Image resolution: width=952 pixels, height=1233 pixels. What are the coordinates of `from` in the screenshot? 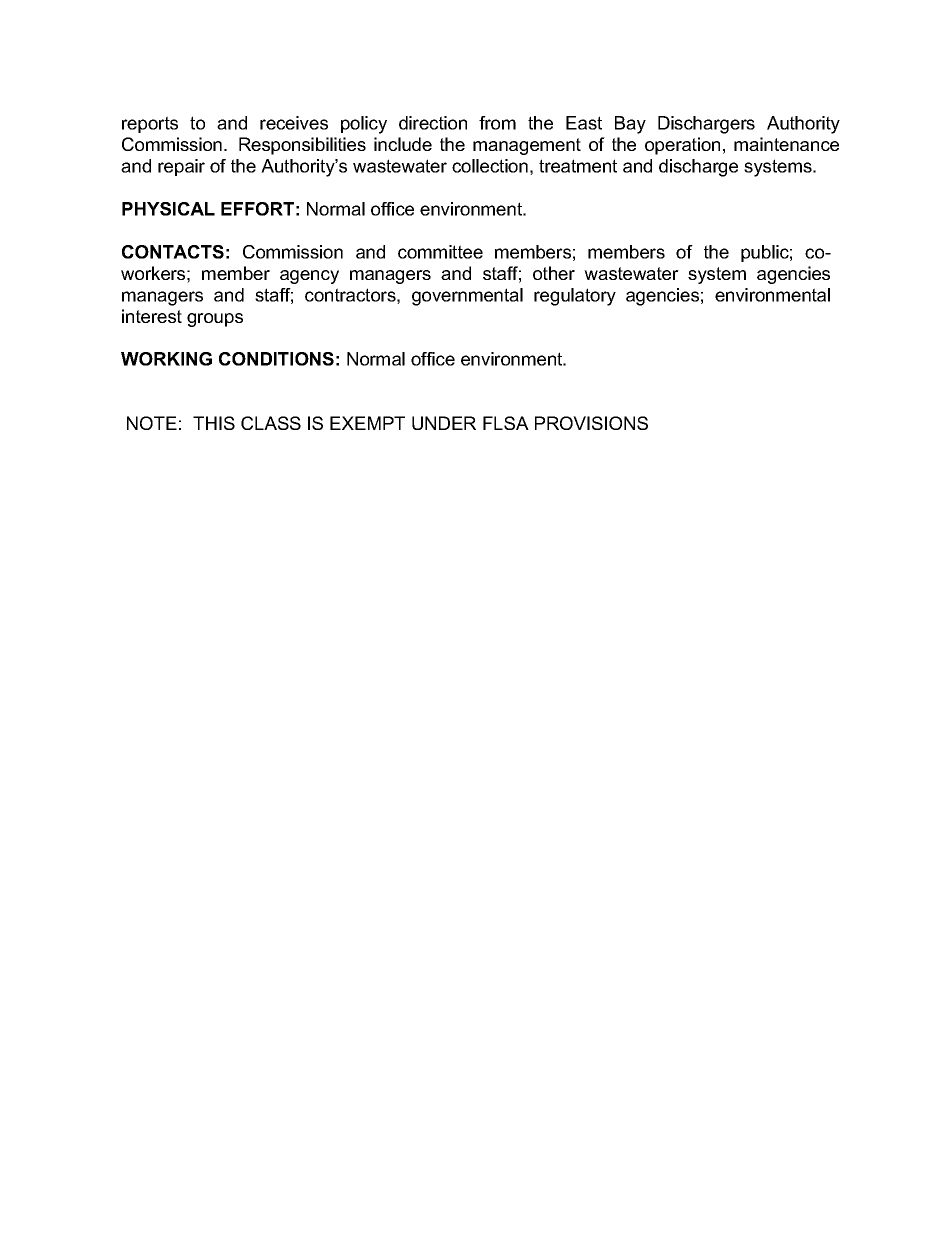 It's located at (497, 123).
